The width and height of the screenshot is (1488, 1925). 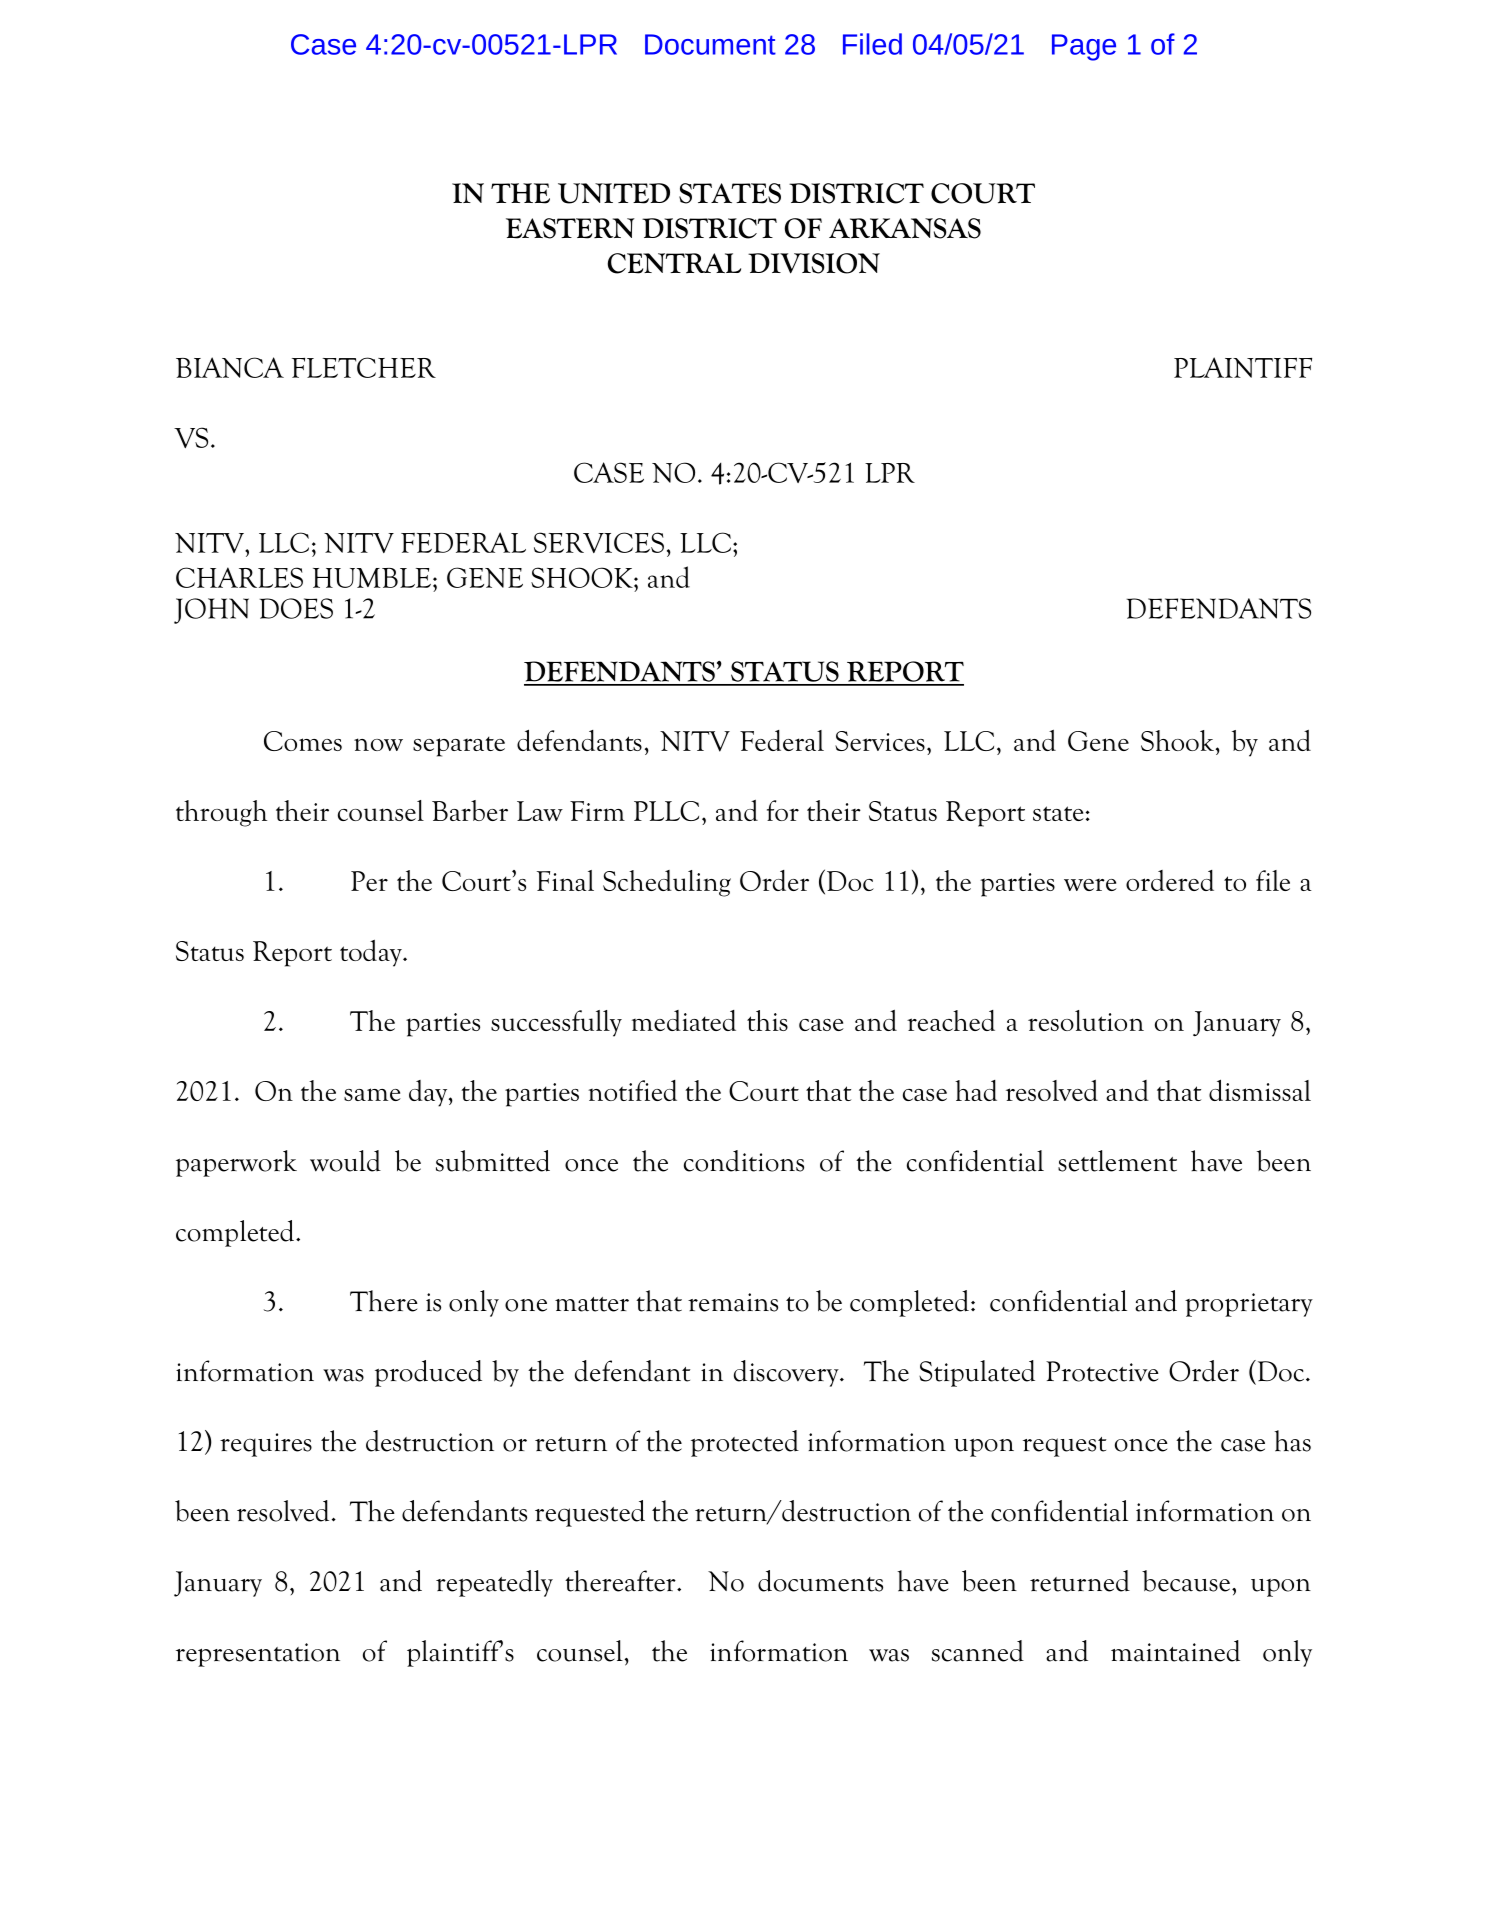 I want to click on EASTERN, so click(x=570, y=228).
